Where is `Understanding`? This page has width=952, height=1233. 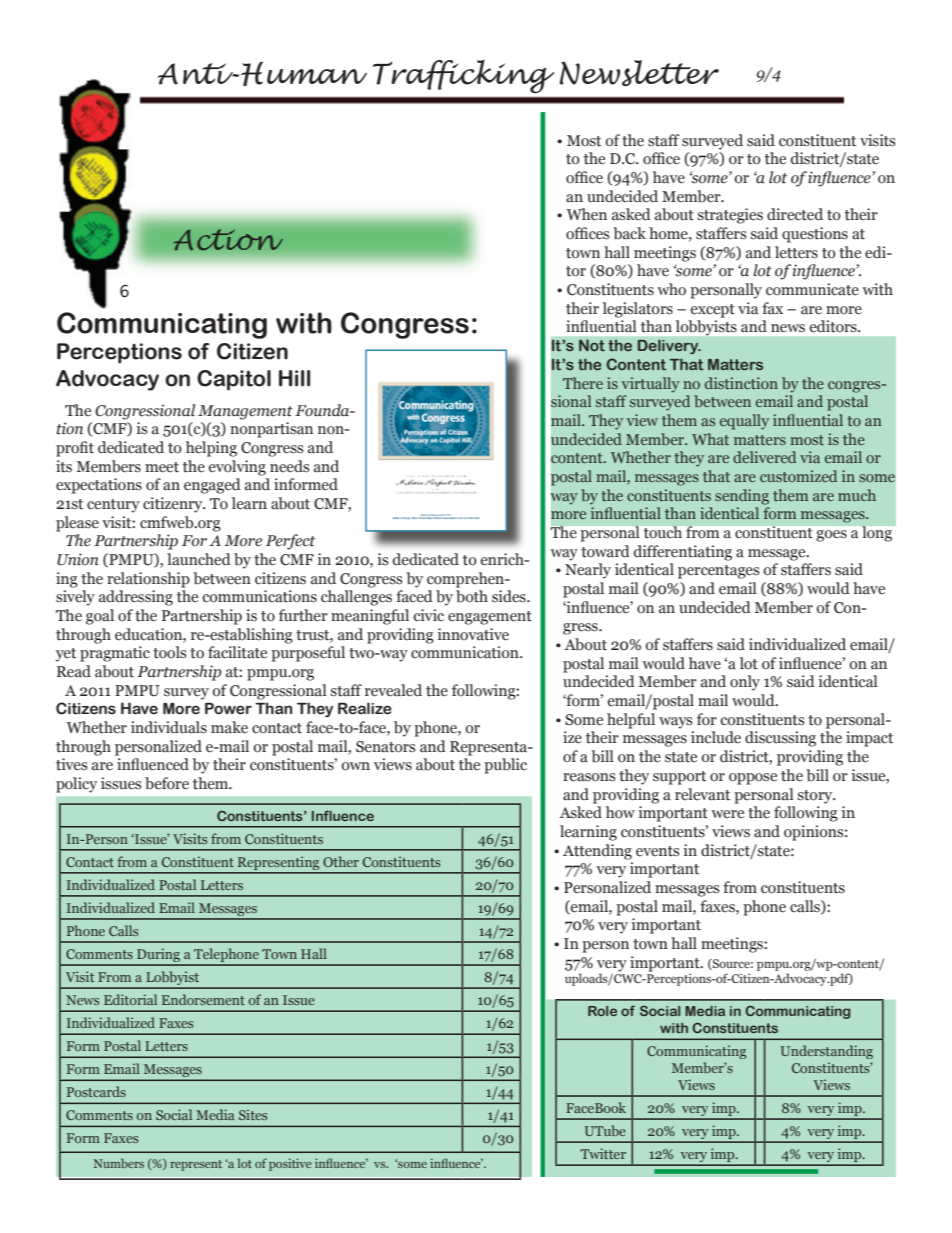 Understanding is located at coordinates (827, 1052).
